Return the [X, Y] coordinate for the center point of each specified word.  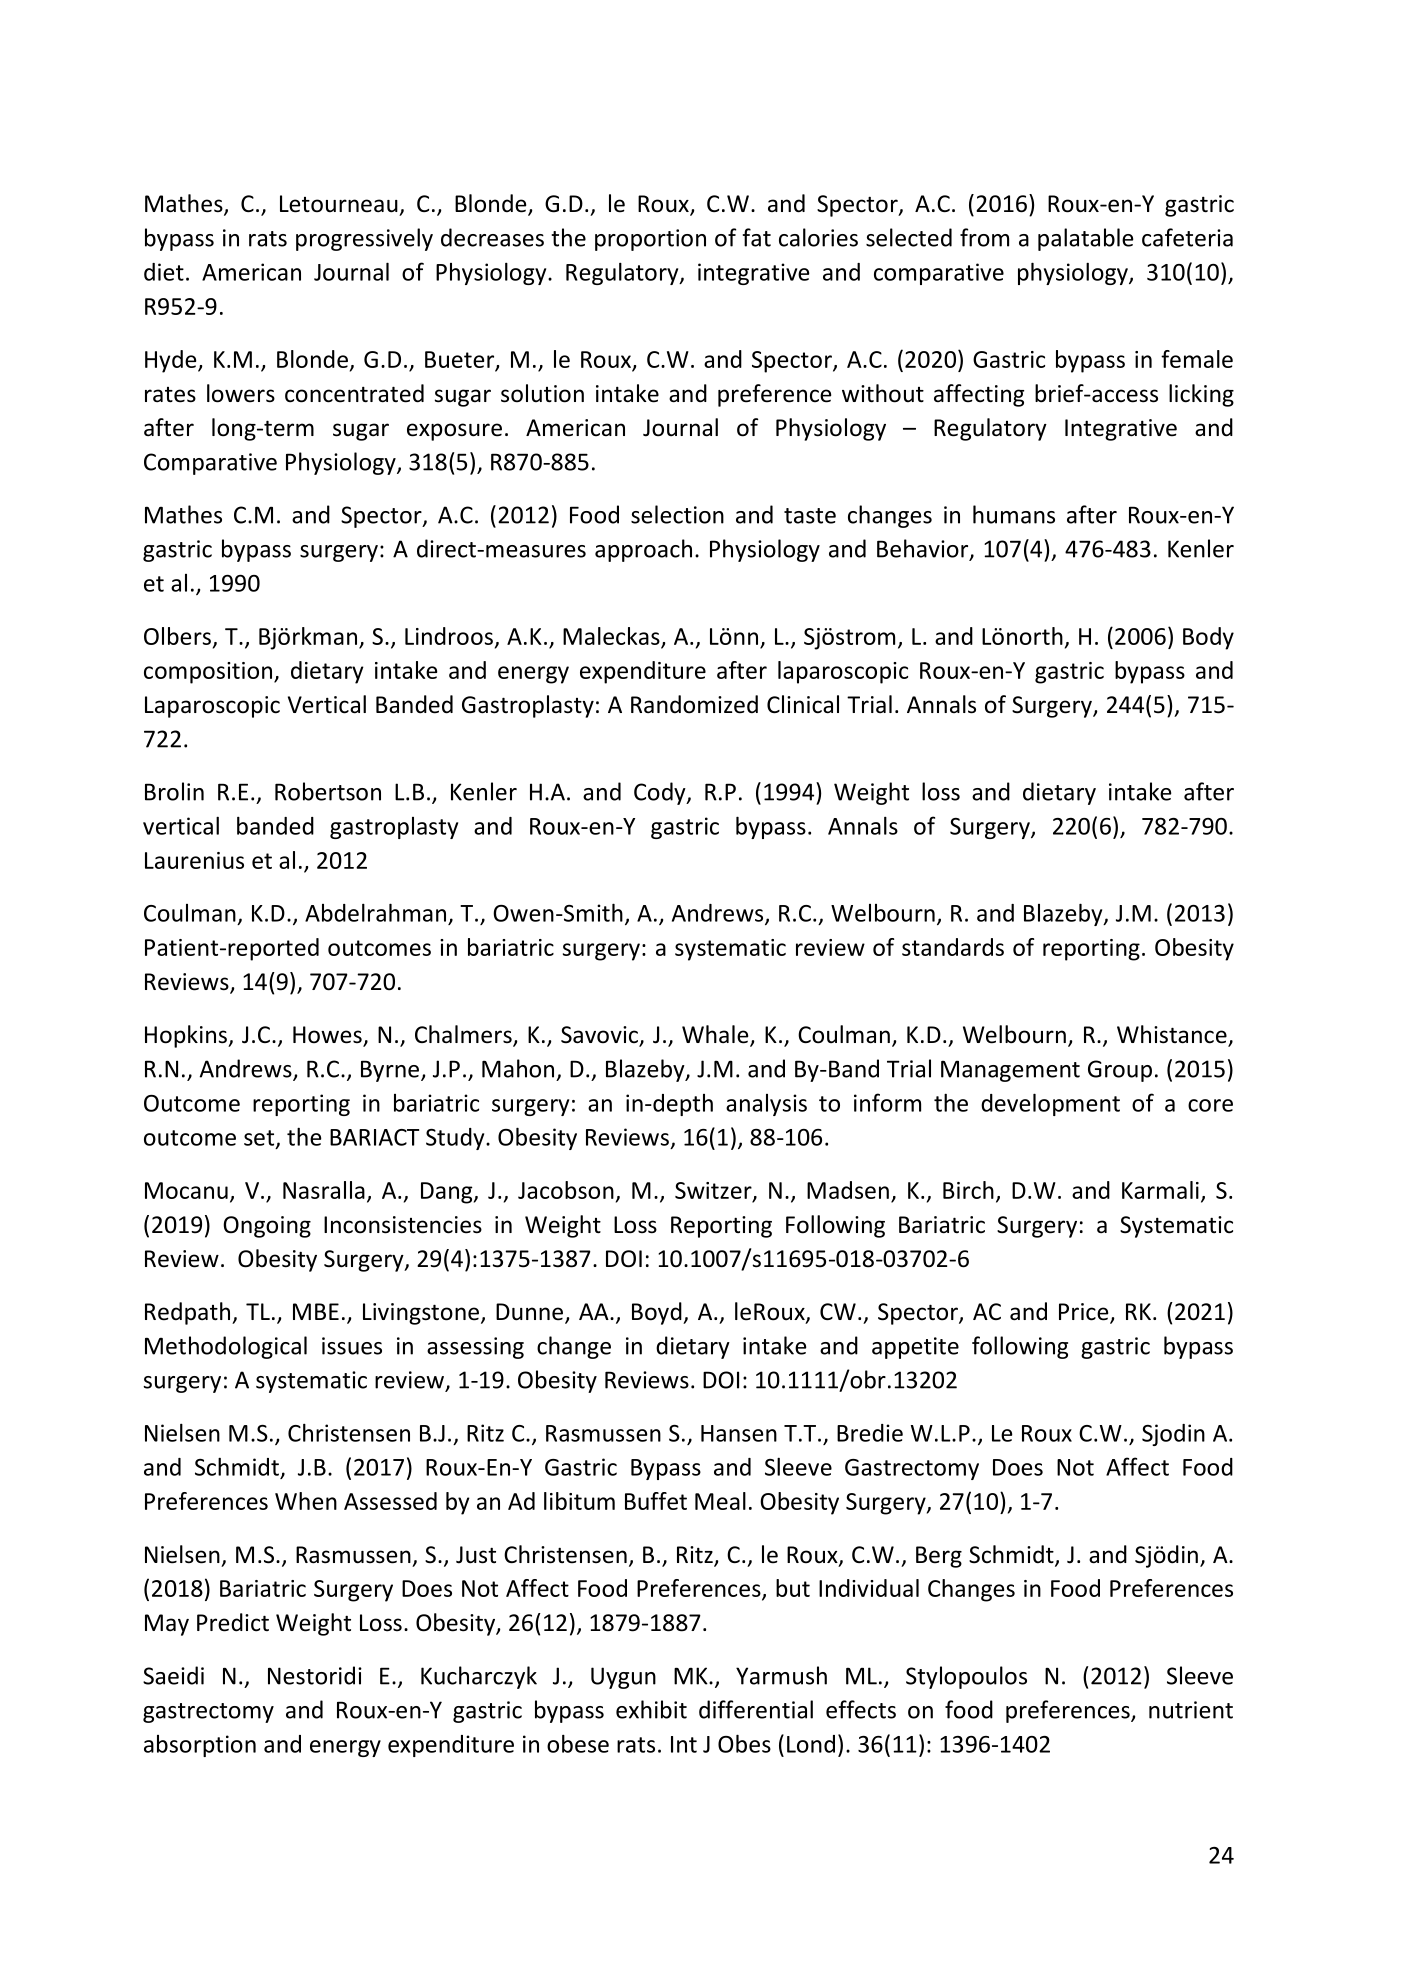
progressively [364, 239]
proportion [650, 240]
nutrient [1191, 1710]
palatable [1086, 239]
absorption [200, 1746]
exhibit [651, 1709]
